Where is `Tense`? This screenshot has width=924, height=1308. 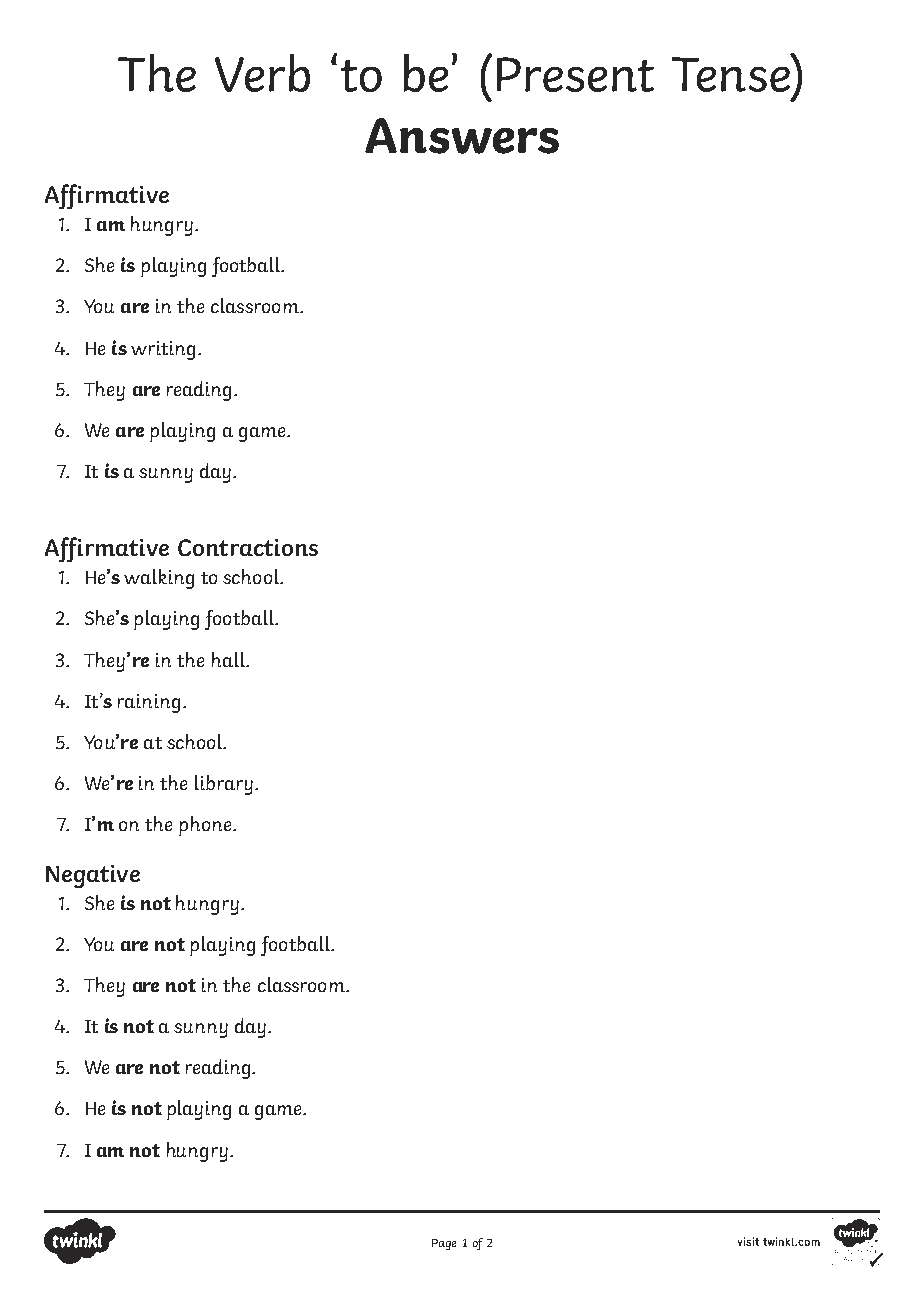 Tense is located at coordinates (732, 73).
